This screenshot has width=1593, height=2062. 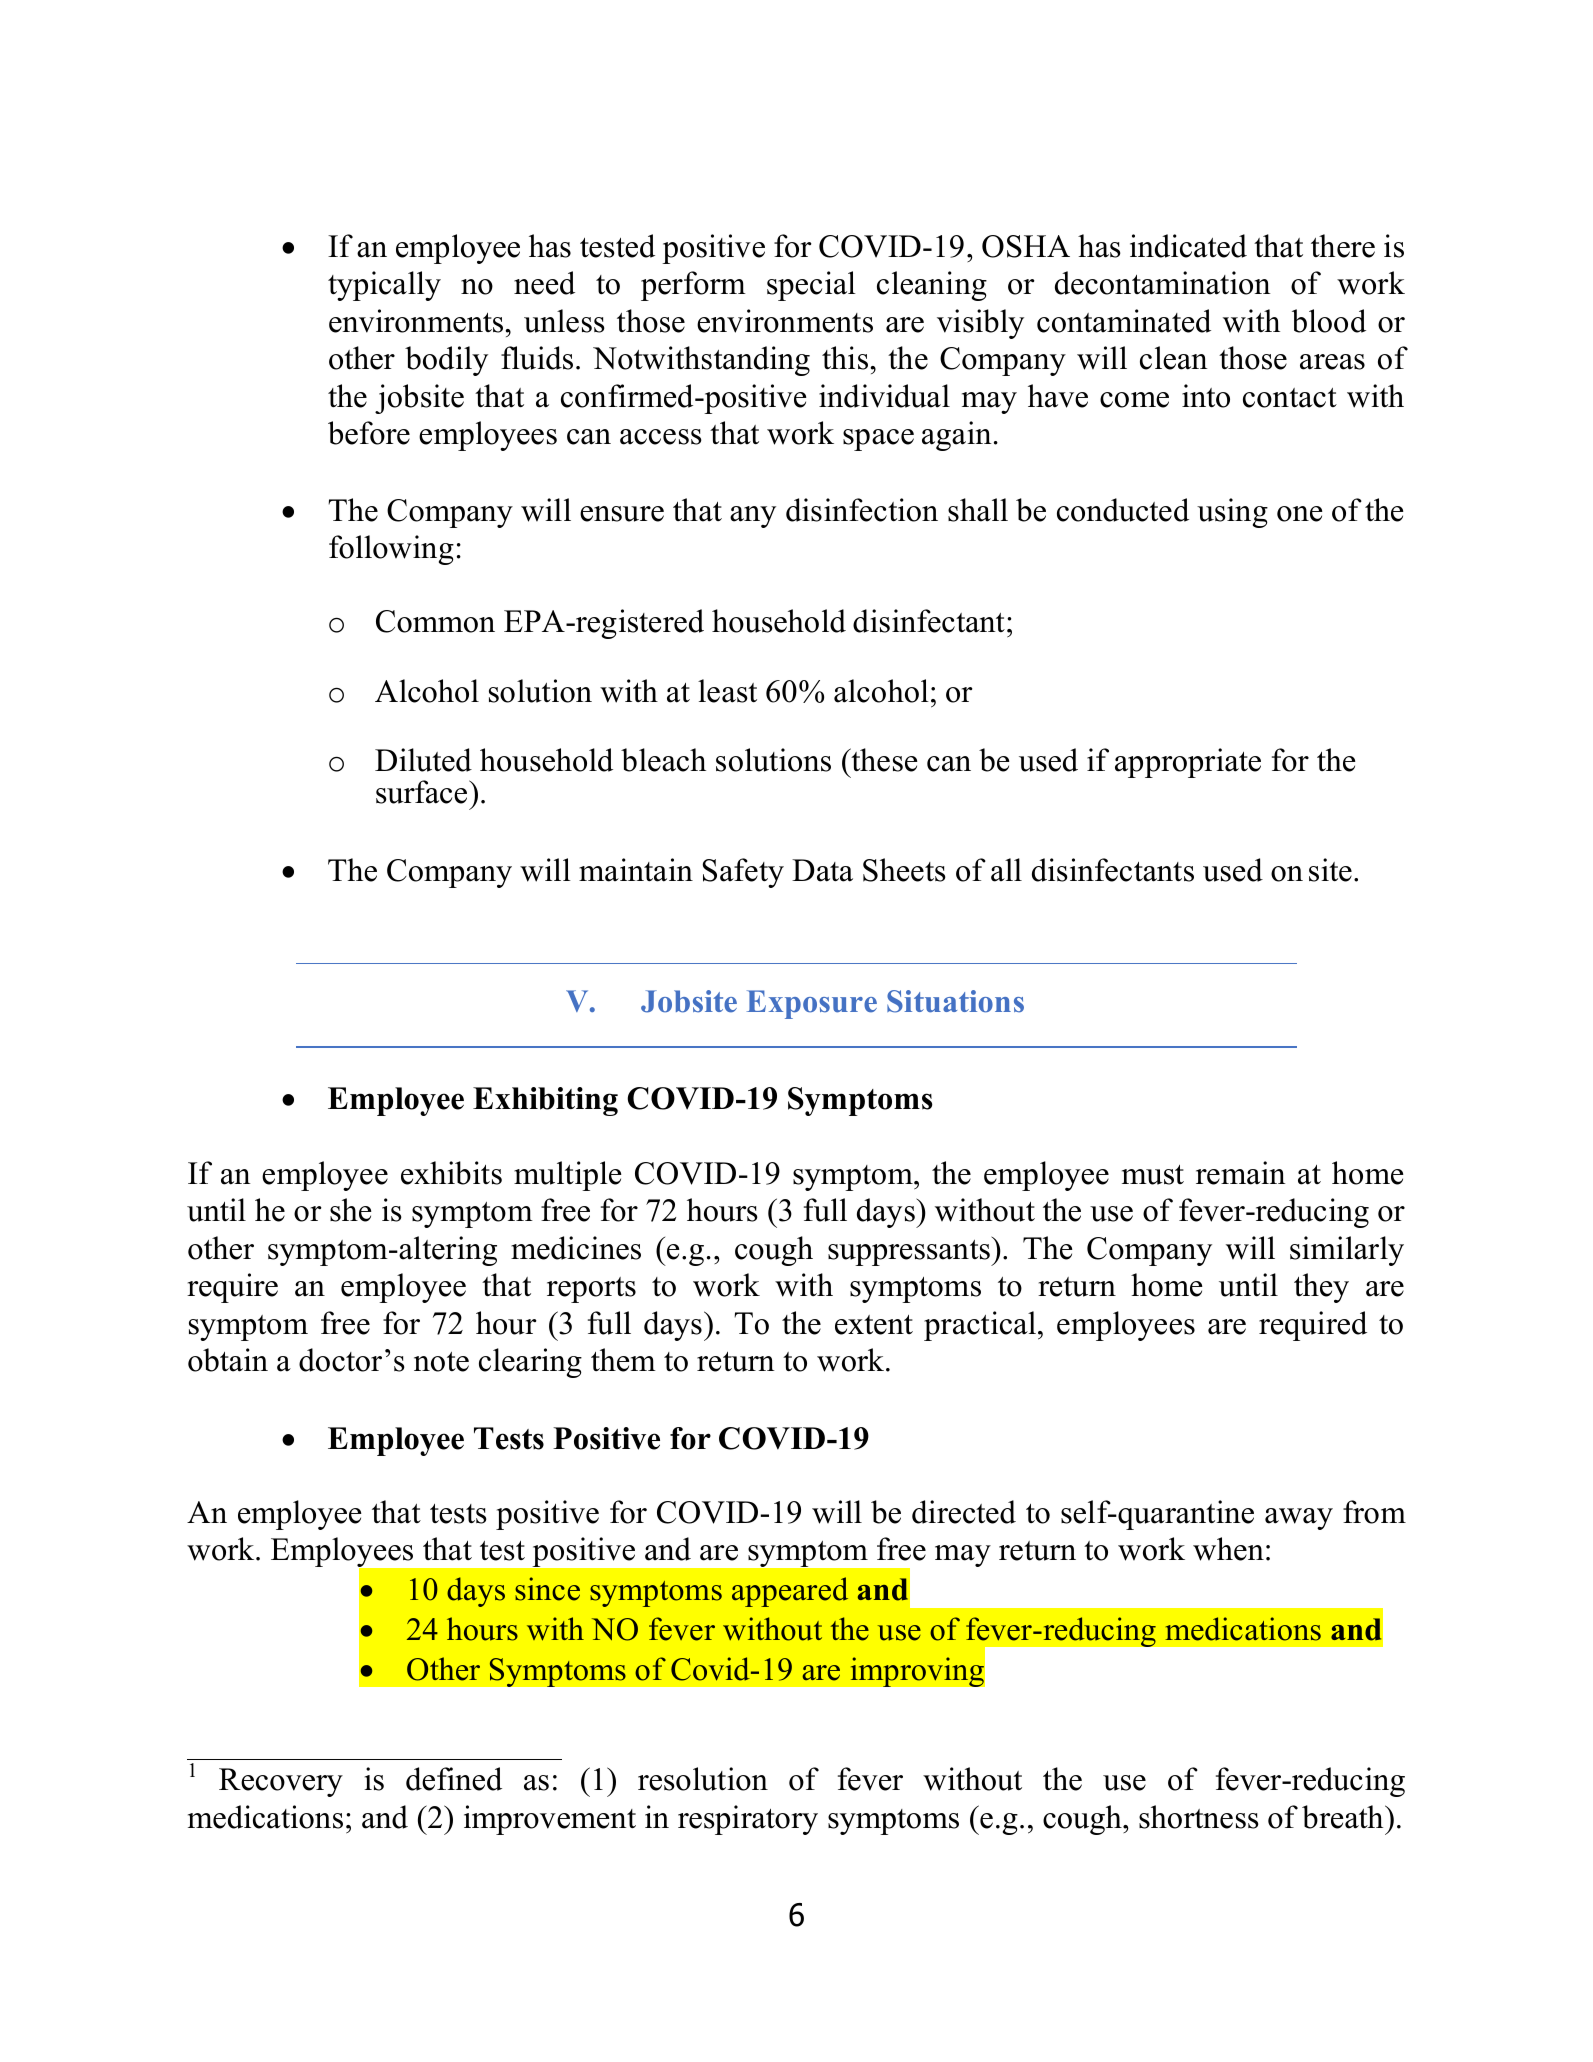 What do you see at coordinates (1188, 763) in the screenshot?
I see `appropriate` at bounding box center [1188, 763].
